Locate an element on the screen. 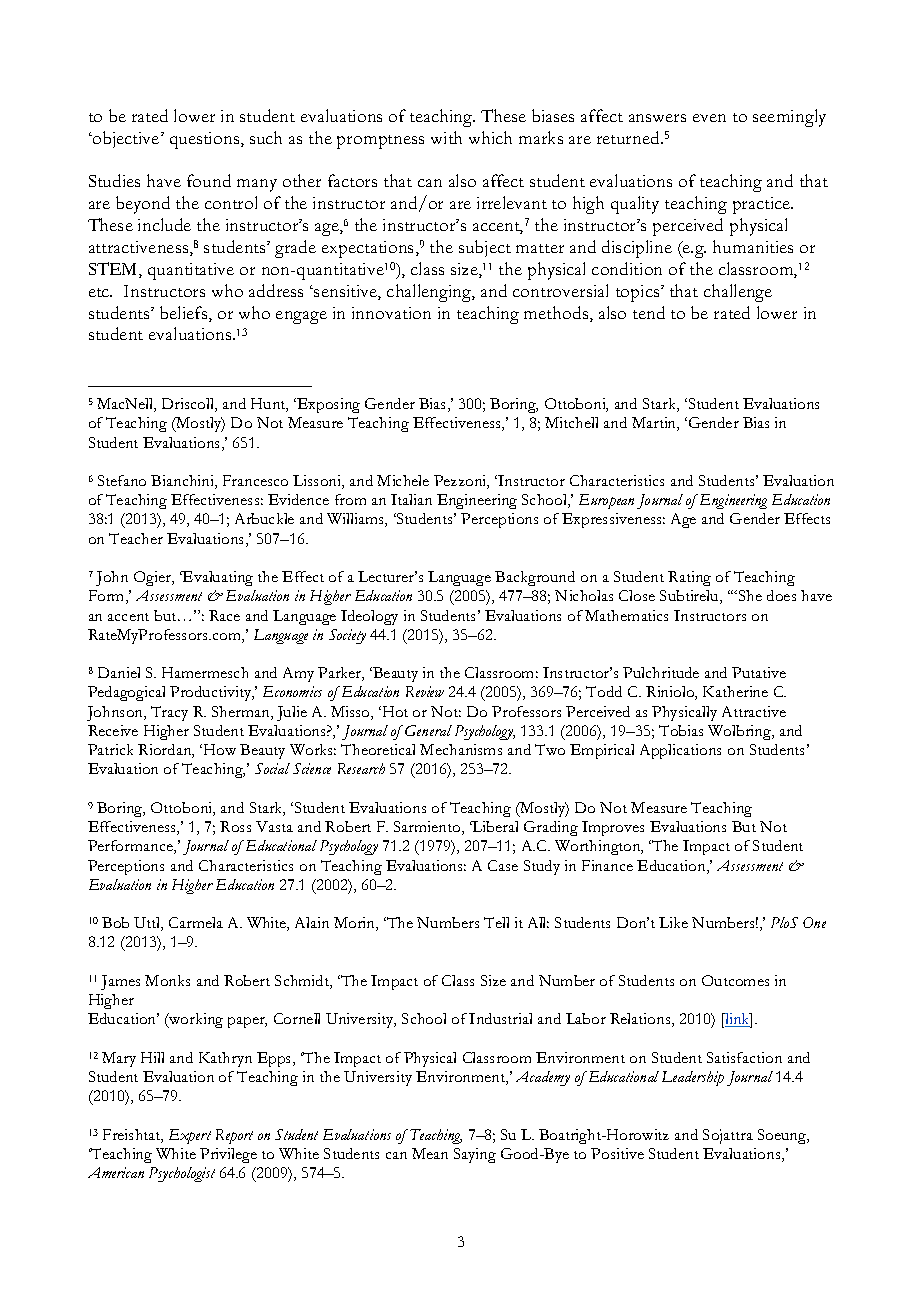  with is located at coordinates (446, 137).
